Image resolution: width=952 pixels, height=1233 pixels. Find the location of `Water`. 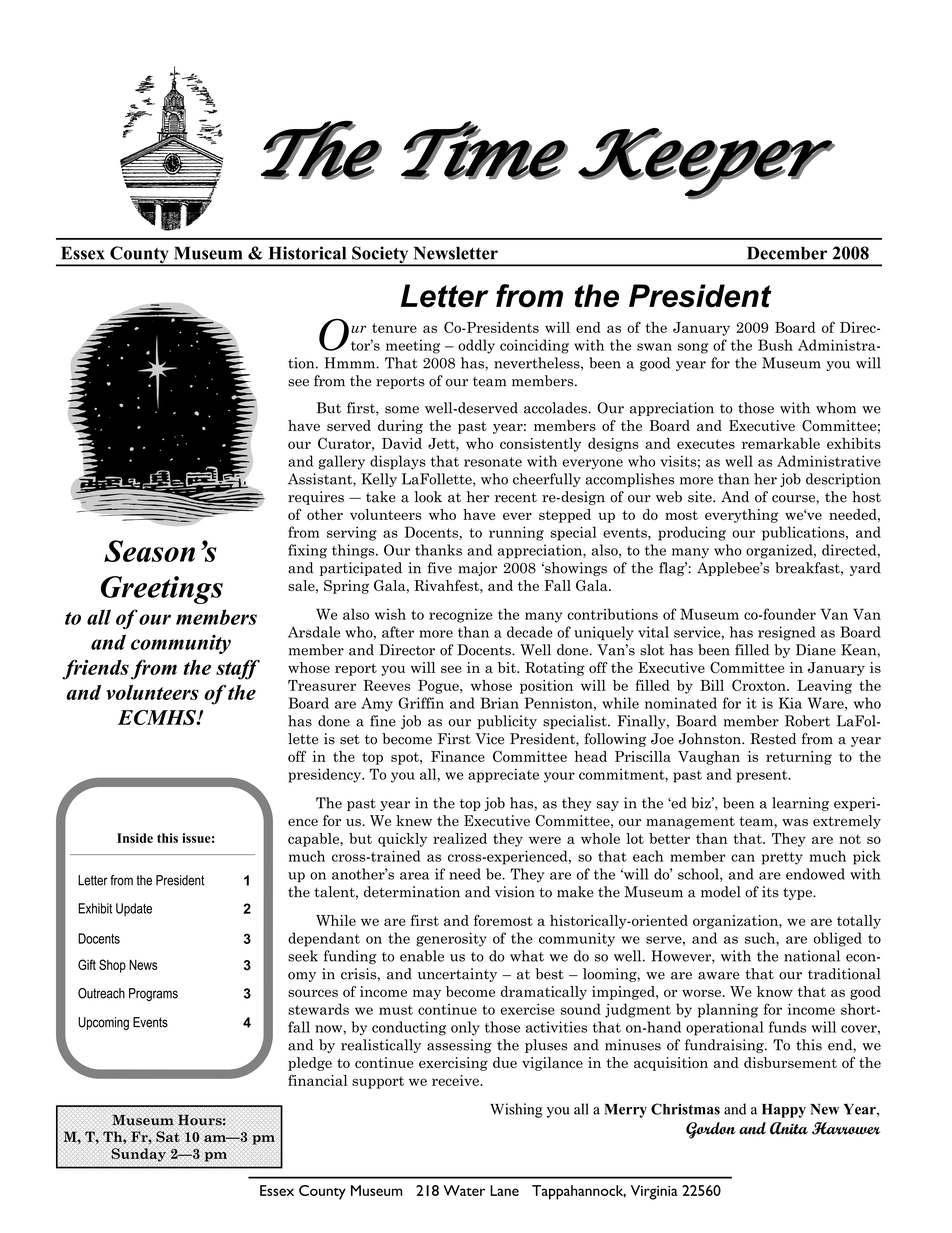

Water is located at coordinates (464, 1190).
